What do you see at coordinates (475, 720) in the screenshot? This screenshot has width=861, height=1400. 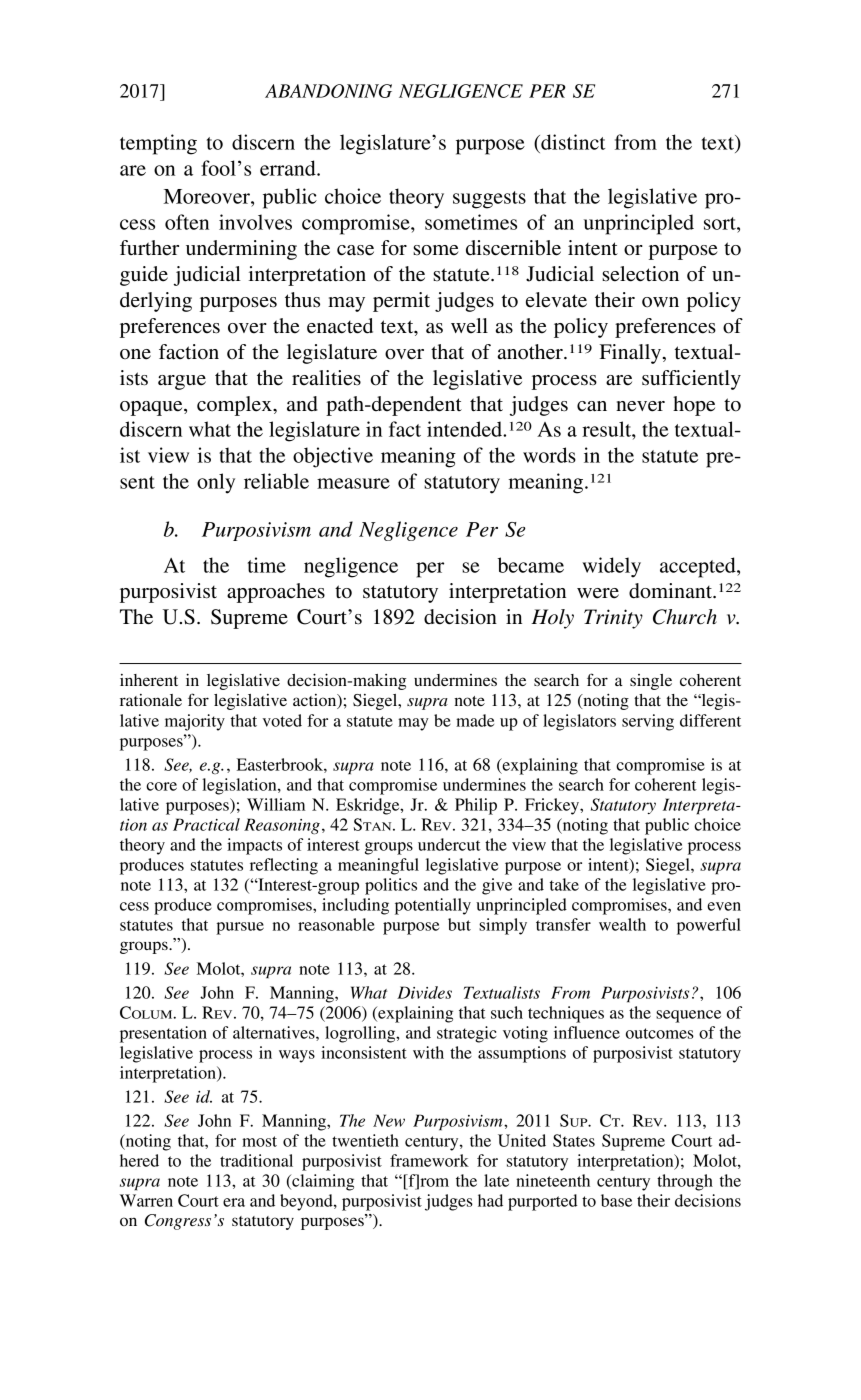 I see `made` at bounding box center [475, 720].
